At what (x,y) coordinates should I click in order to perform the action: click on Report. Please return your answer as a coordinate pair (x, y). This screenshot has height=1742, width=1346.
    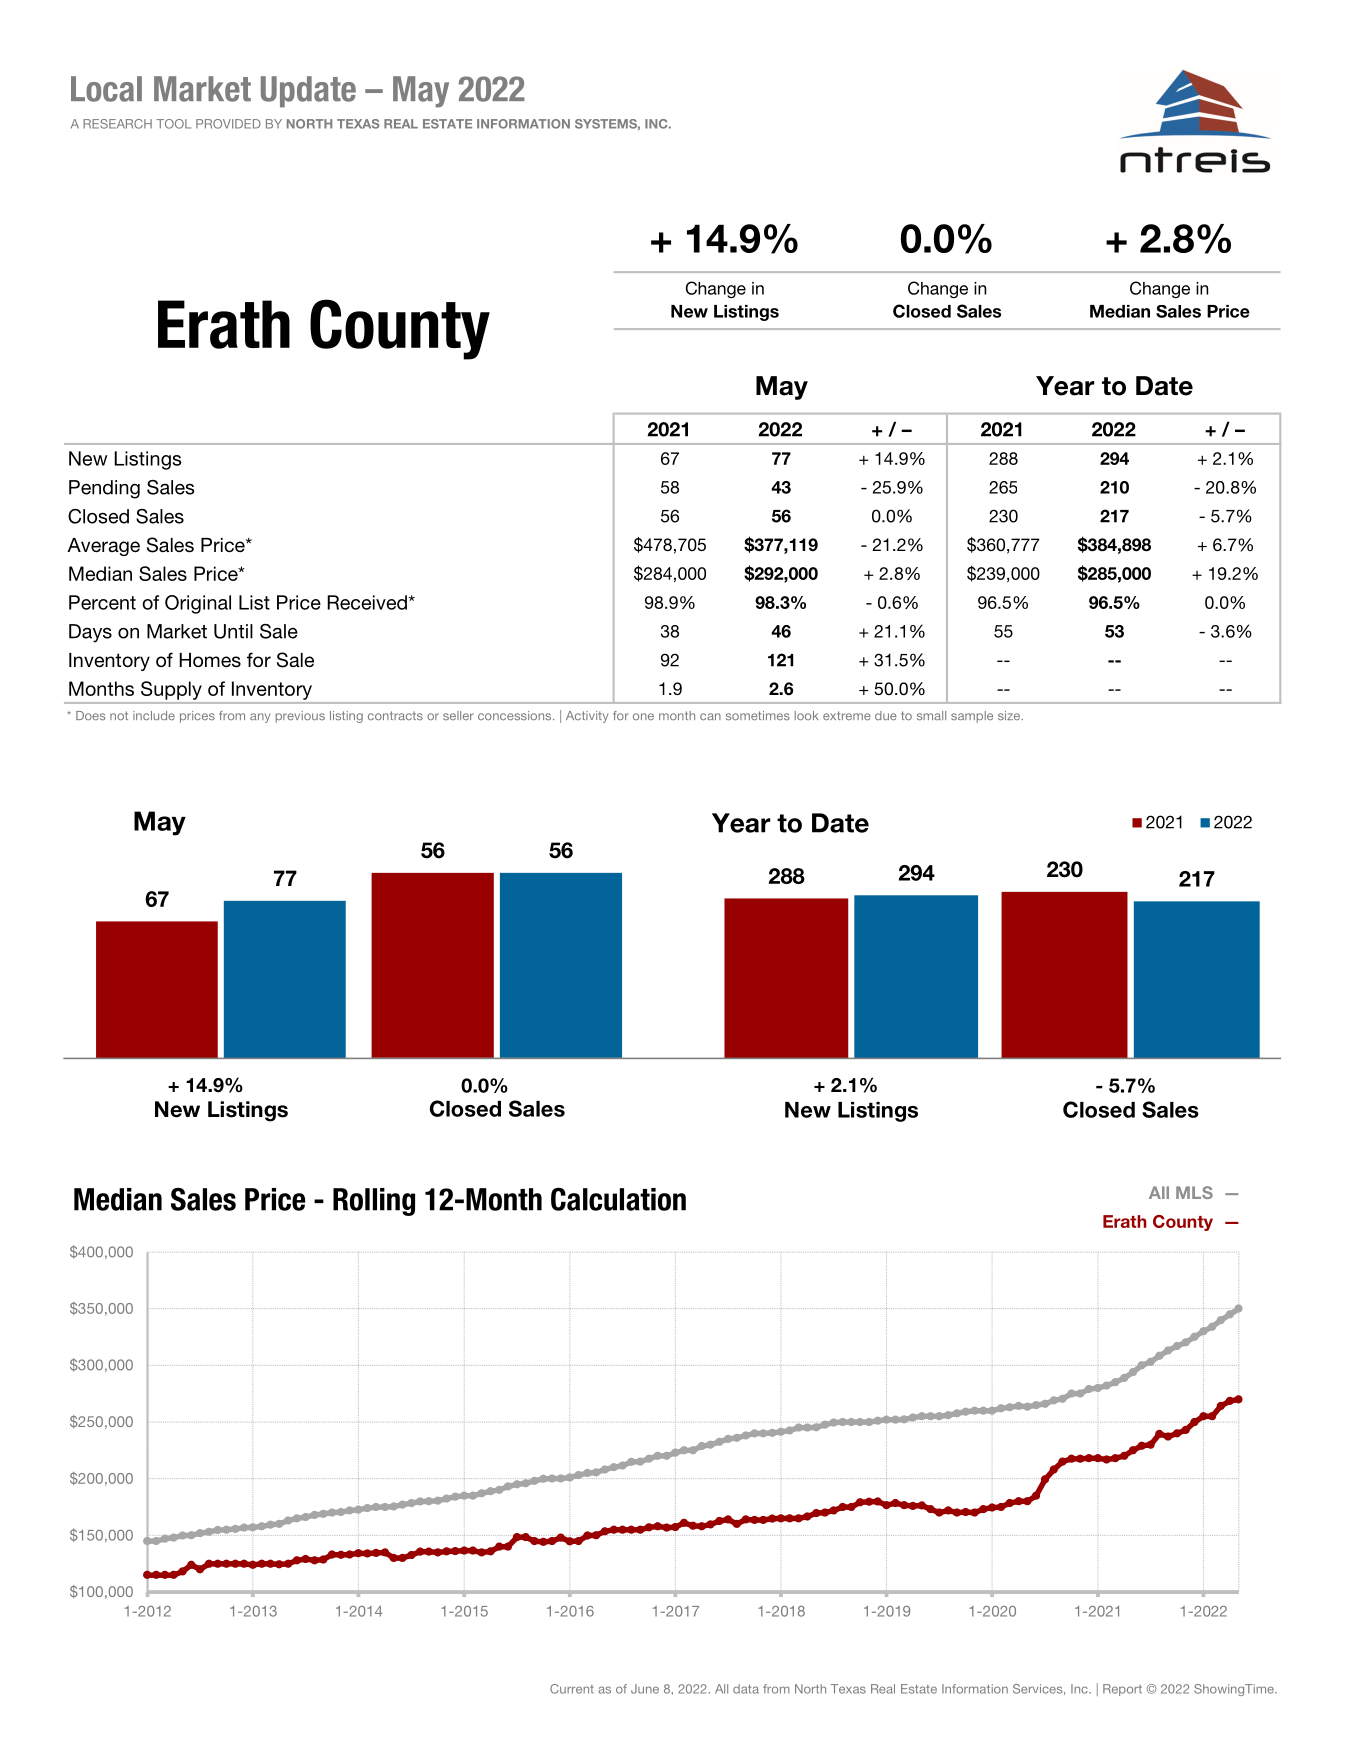
    Looking at the image, I should click on (1122, 1690).
